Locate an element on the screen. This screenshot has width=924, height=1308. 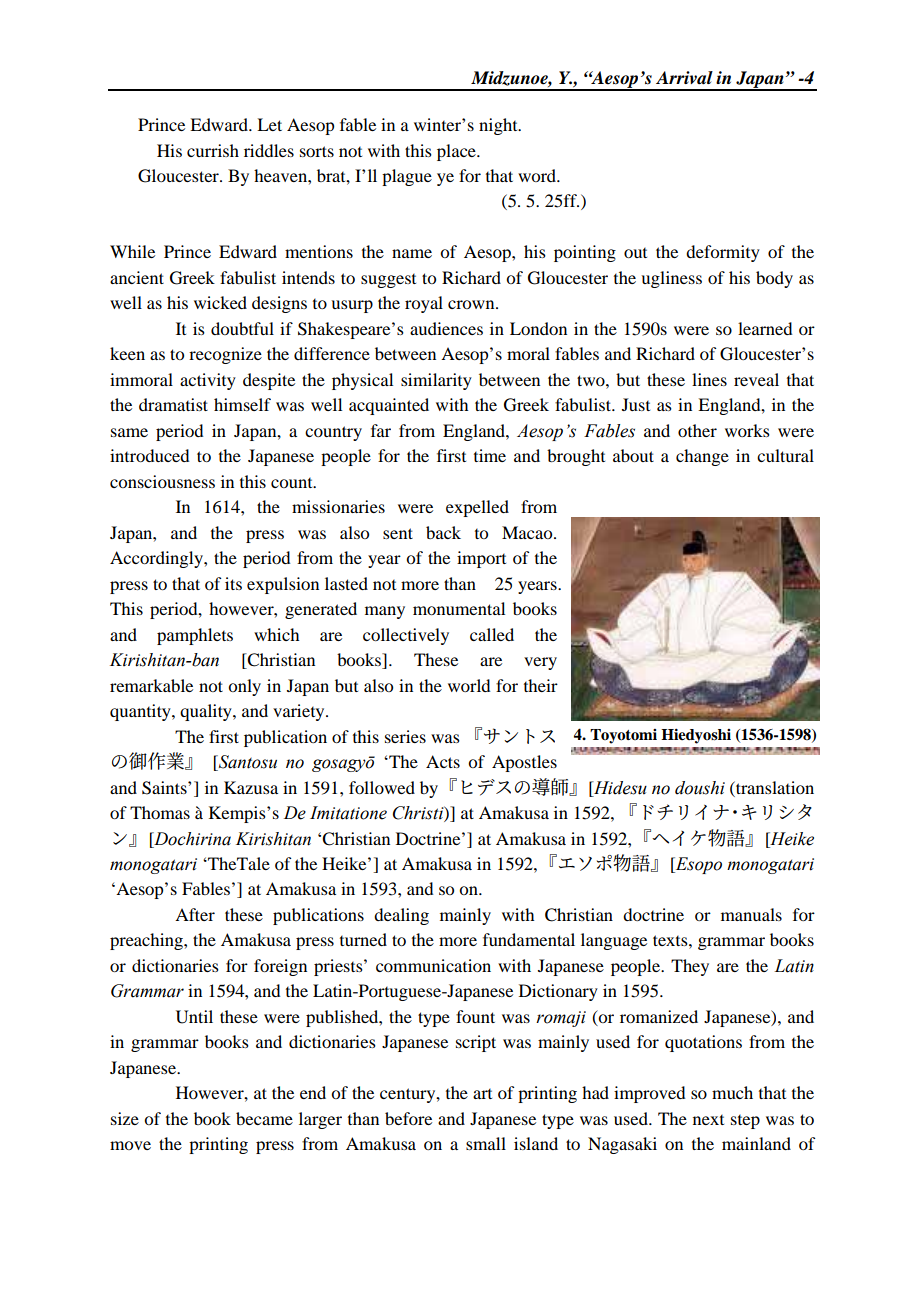
Arrival is located at coordinates (684, 78).
